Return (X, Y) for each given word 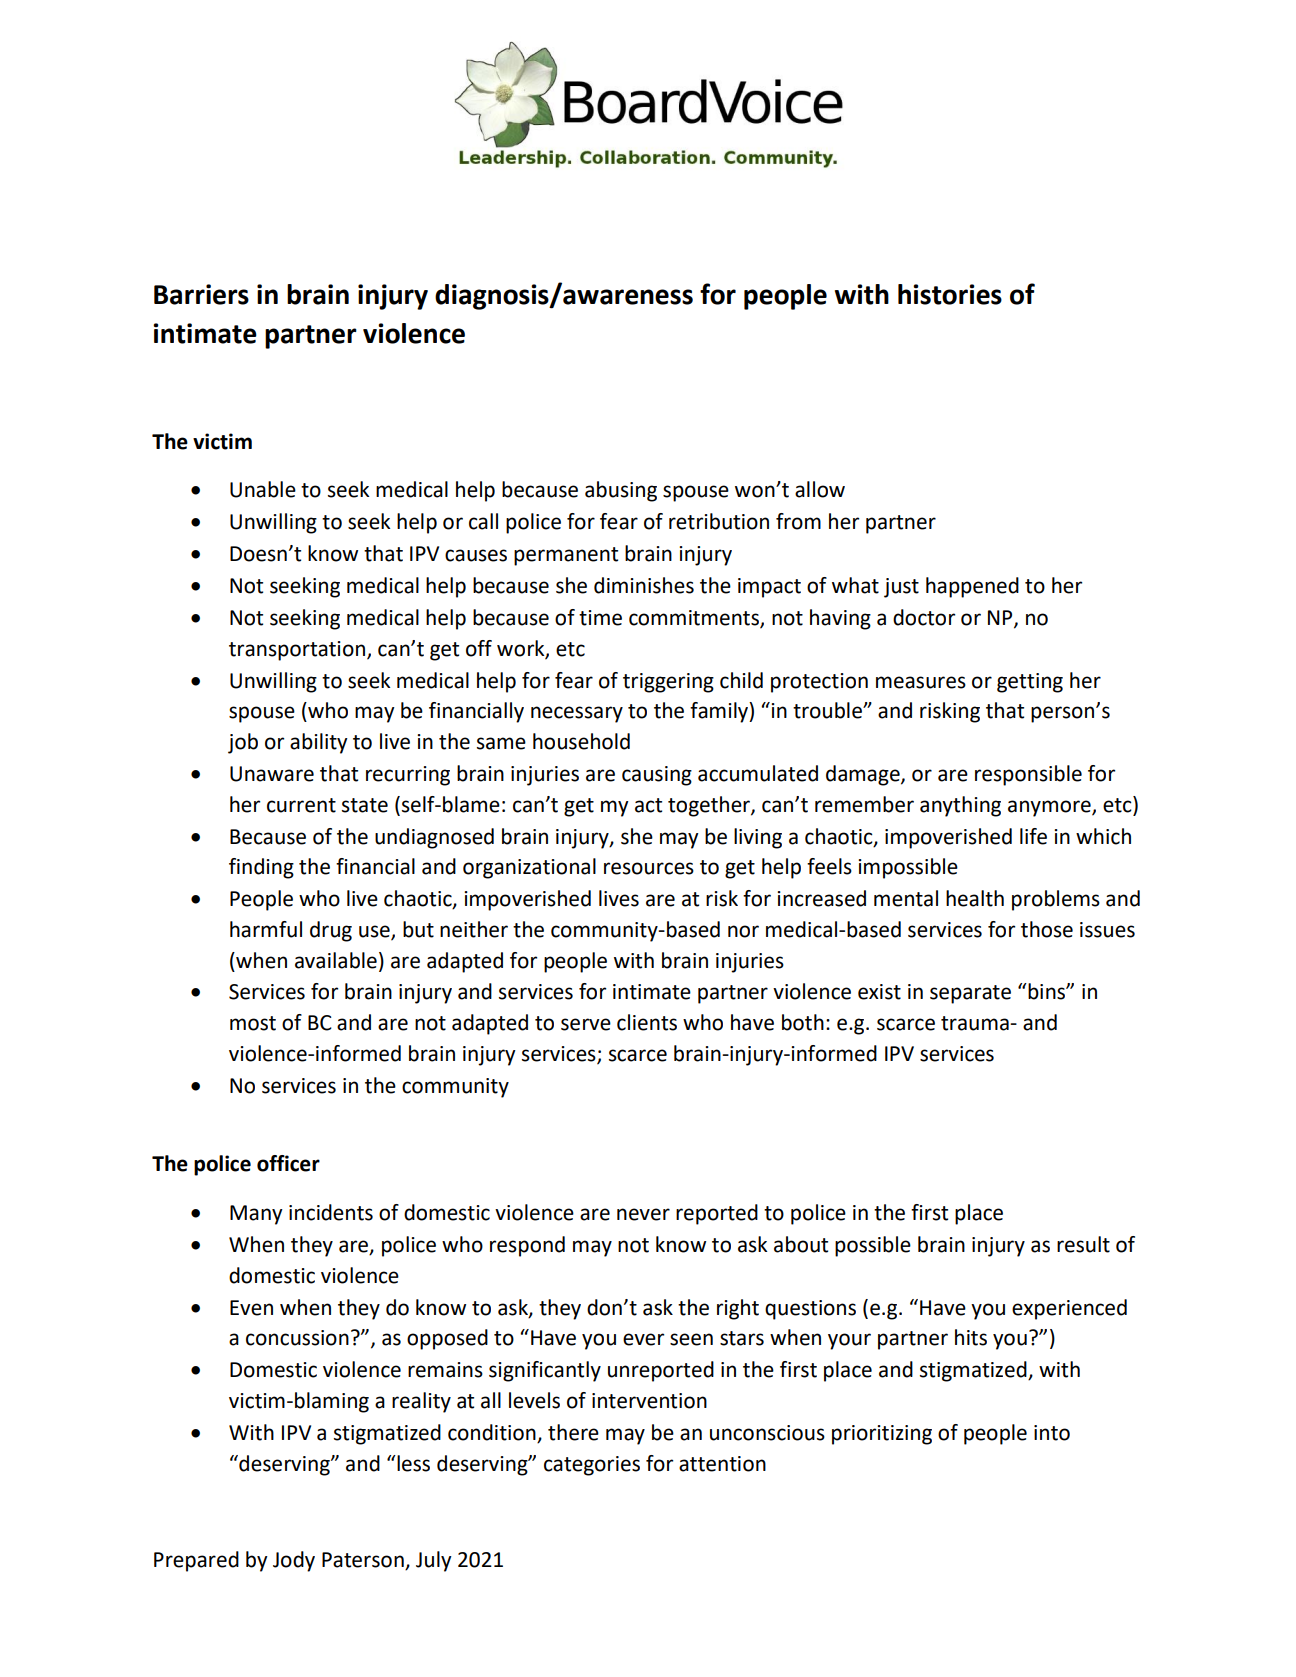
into (1052, 1433)
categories (592, 1466)
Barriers (201, 294)
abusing (621, 491)
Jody (294, 1561)
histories (950, 294)
